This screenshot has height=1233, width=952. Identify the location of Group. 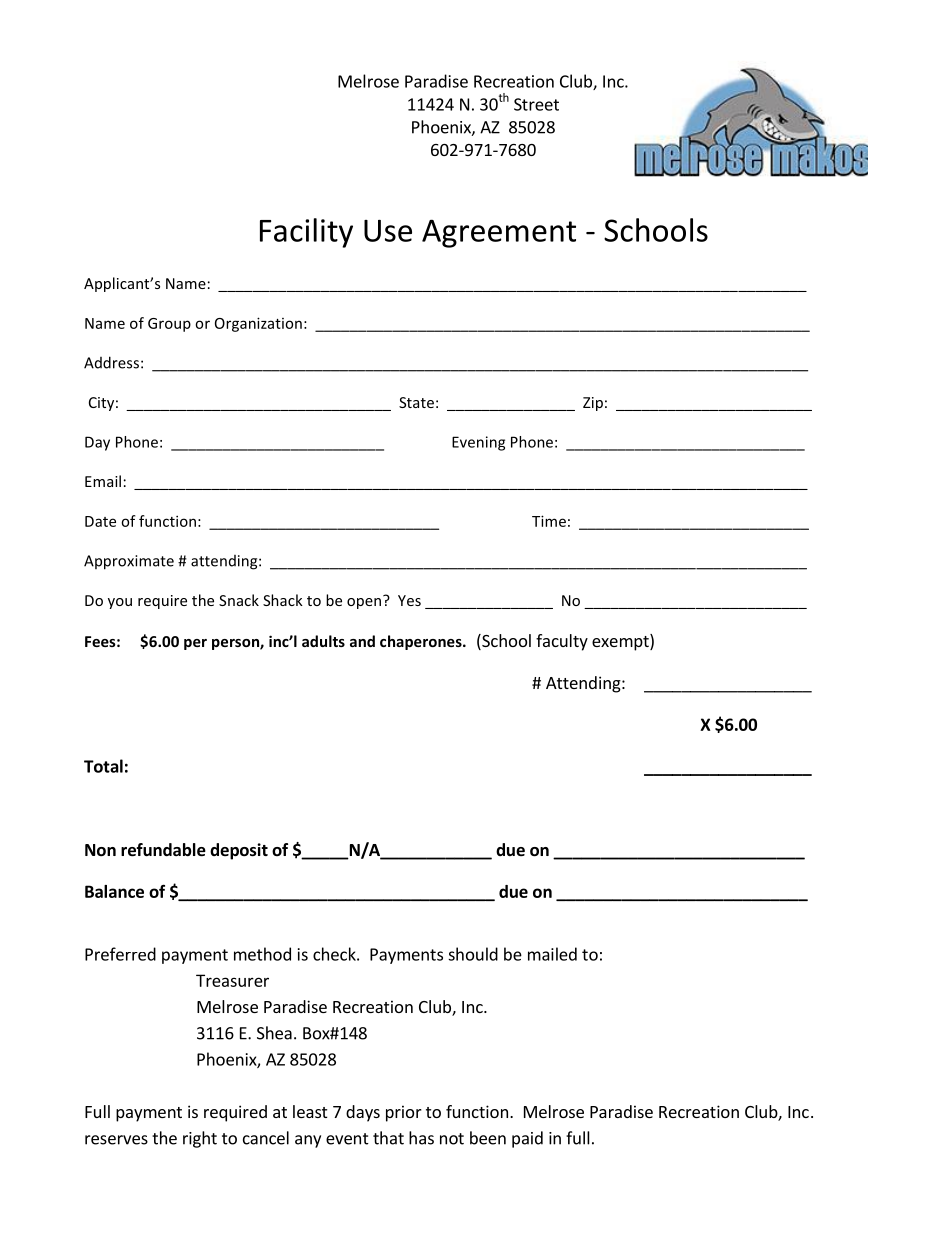
(169, 325).
